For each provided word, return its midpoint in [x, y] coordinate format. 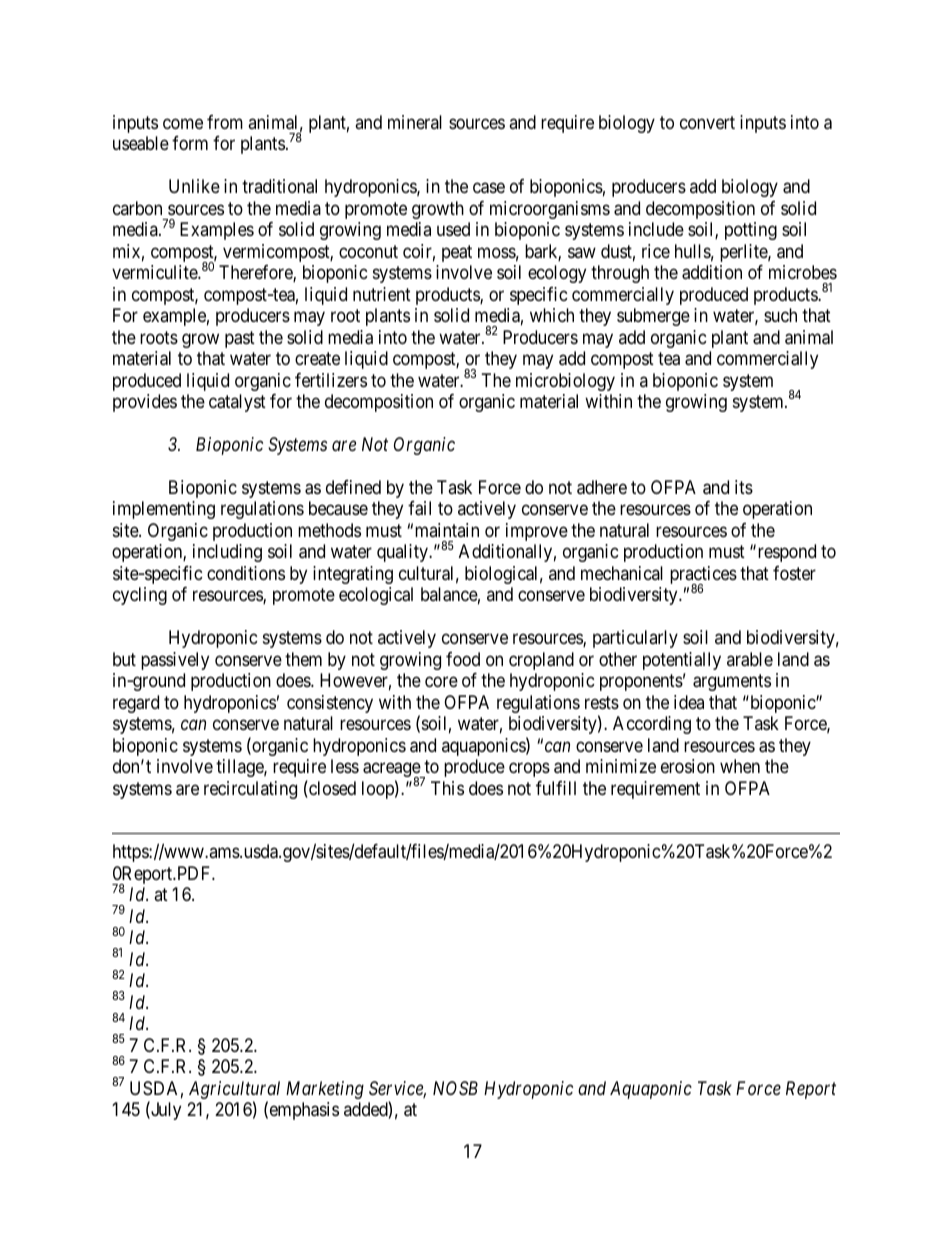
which [552, 315]
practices [703, 576]
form [190, 143]
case [489, 188]
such [780, 315]
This [447, 788]
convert [707, 122]
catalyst [237, 403]
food [463, 659]
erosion [688, 766]
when [740, 766]
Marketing [325, 1090]
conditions [246, 573]
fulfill [556, 788]
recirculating [250, 790]
